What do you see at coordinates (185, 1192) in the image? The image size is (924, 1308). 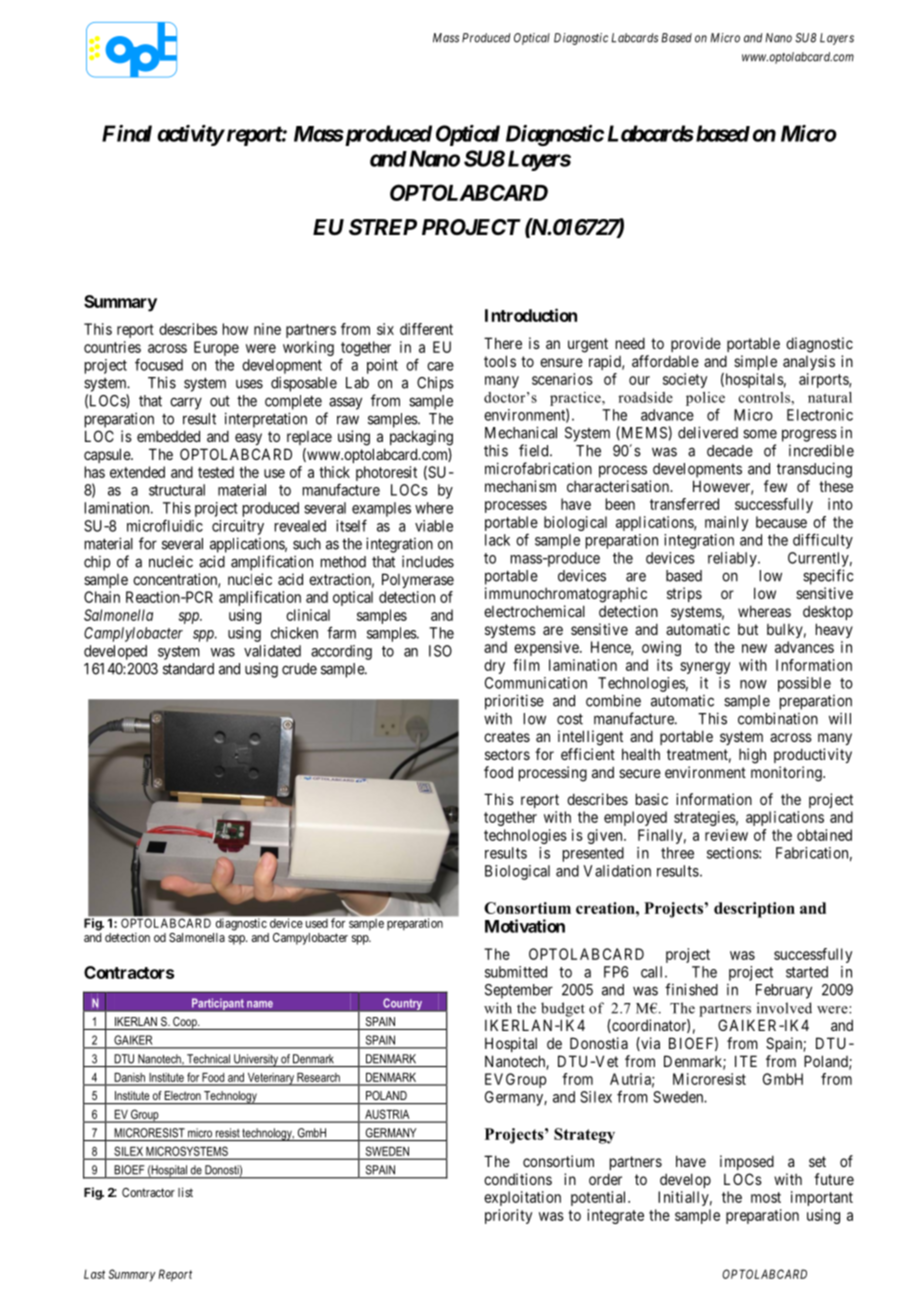 I see `list` at bounding box center [185, 1192].
